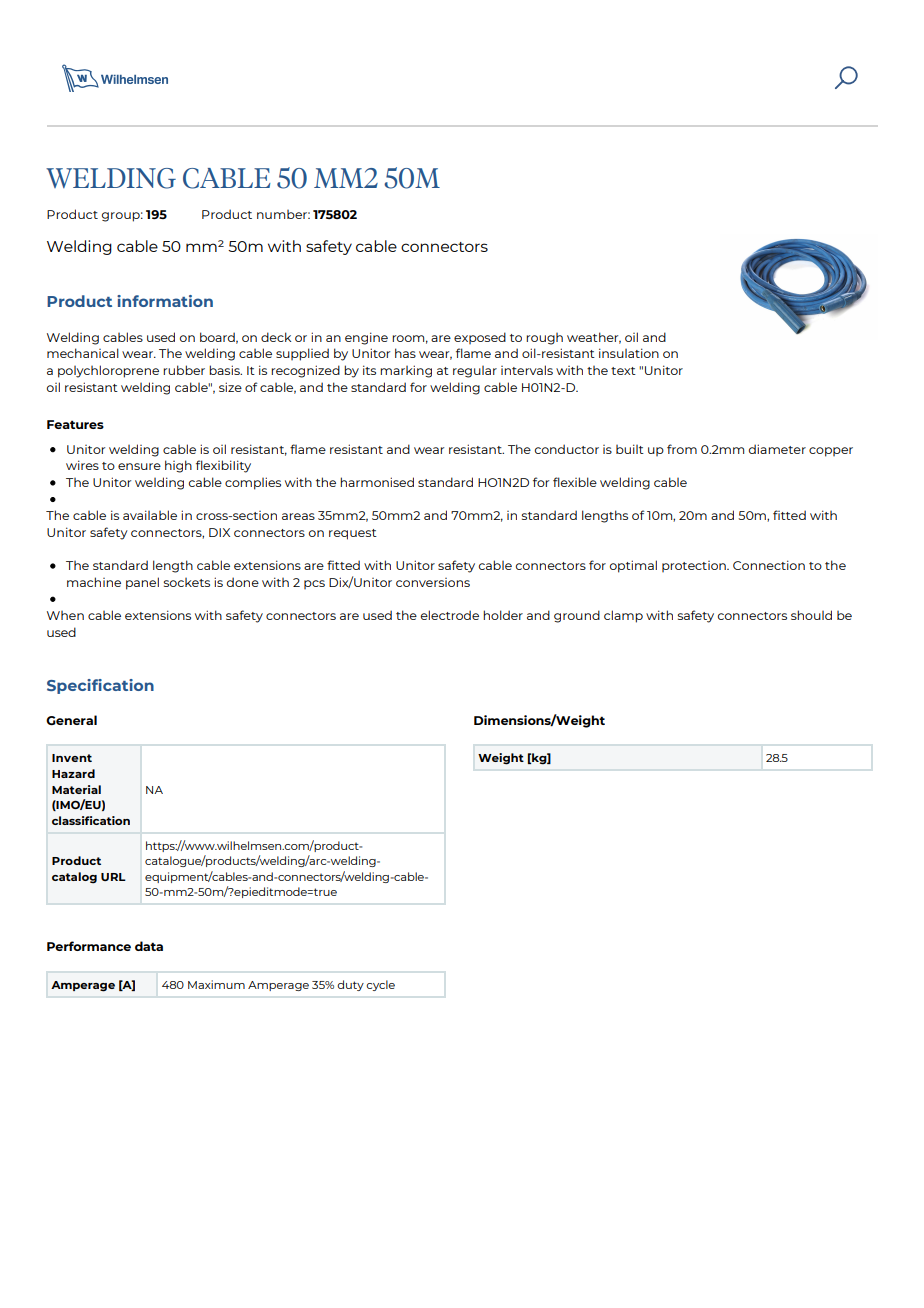 Image resolution: width=924 pixels, height=1308 pixels. What do you see at coordinates (139, 466) in the page?
I see `ensure` at bounding box center [139, 466].
